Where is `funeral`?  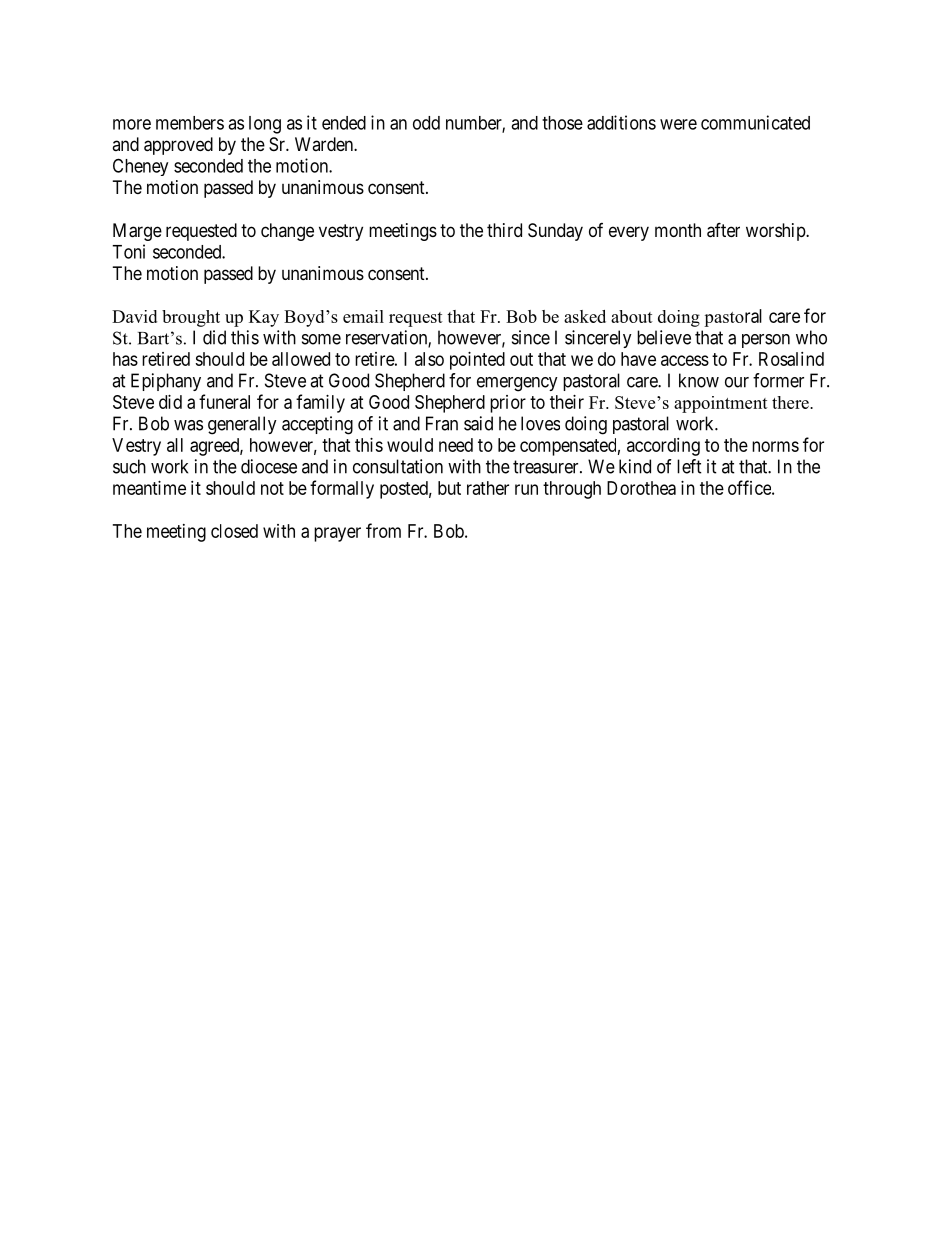 funeral is located at coordinates (224, 401).
